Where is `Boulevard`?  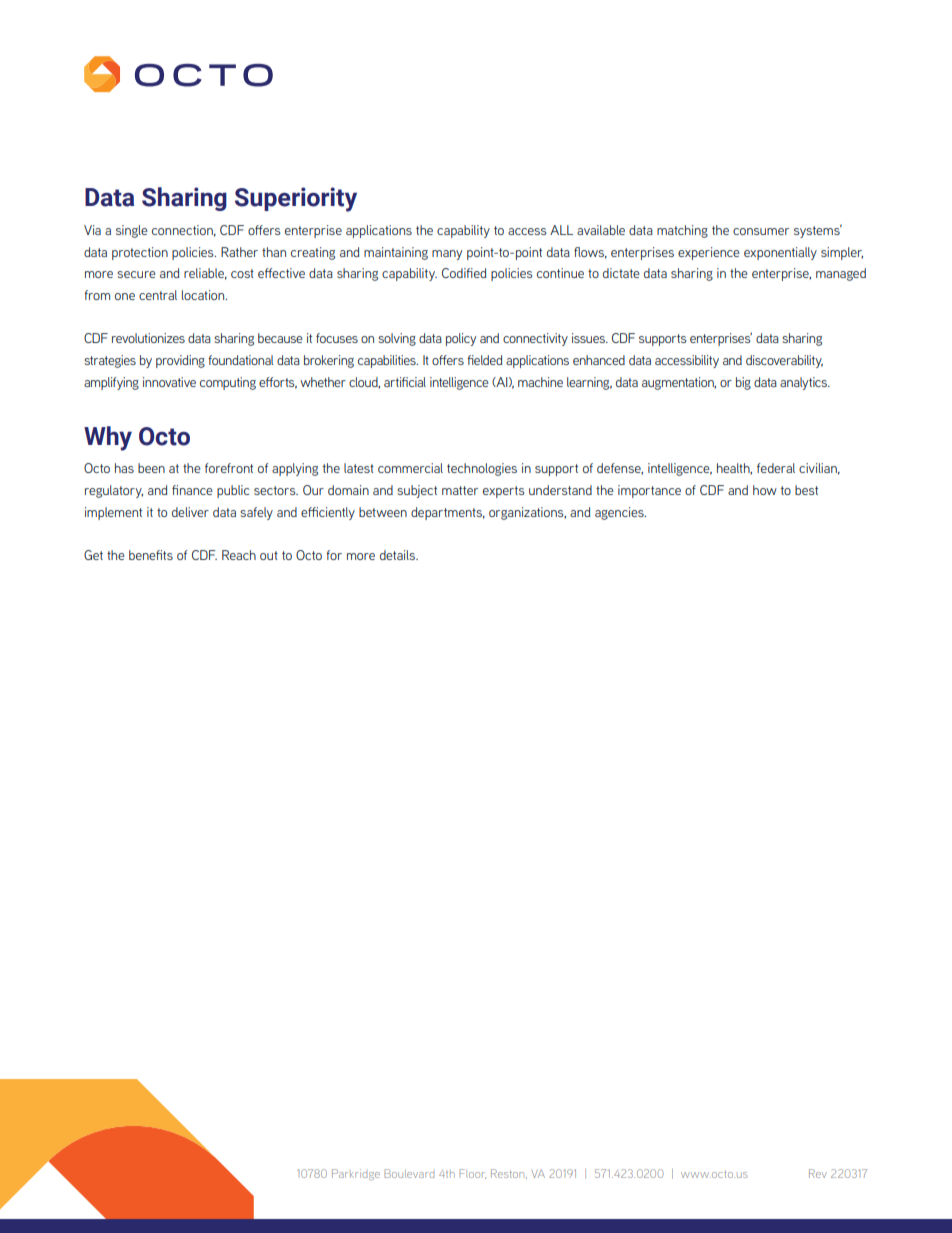
Boulevard is located at coordinates (409, 1173).
